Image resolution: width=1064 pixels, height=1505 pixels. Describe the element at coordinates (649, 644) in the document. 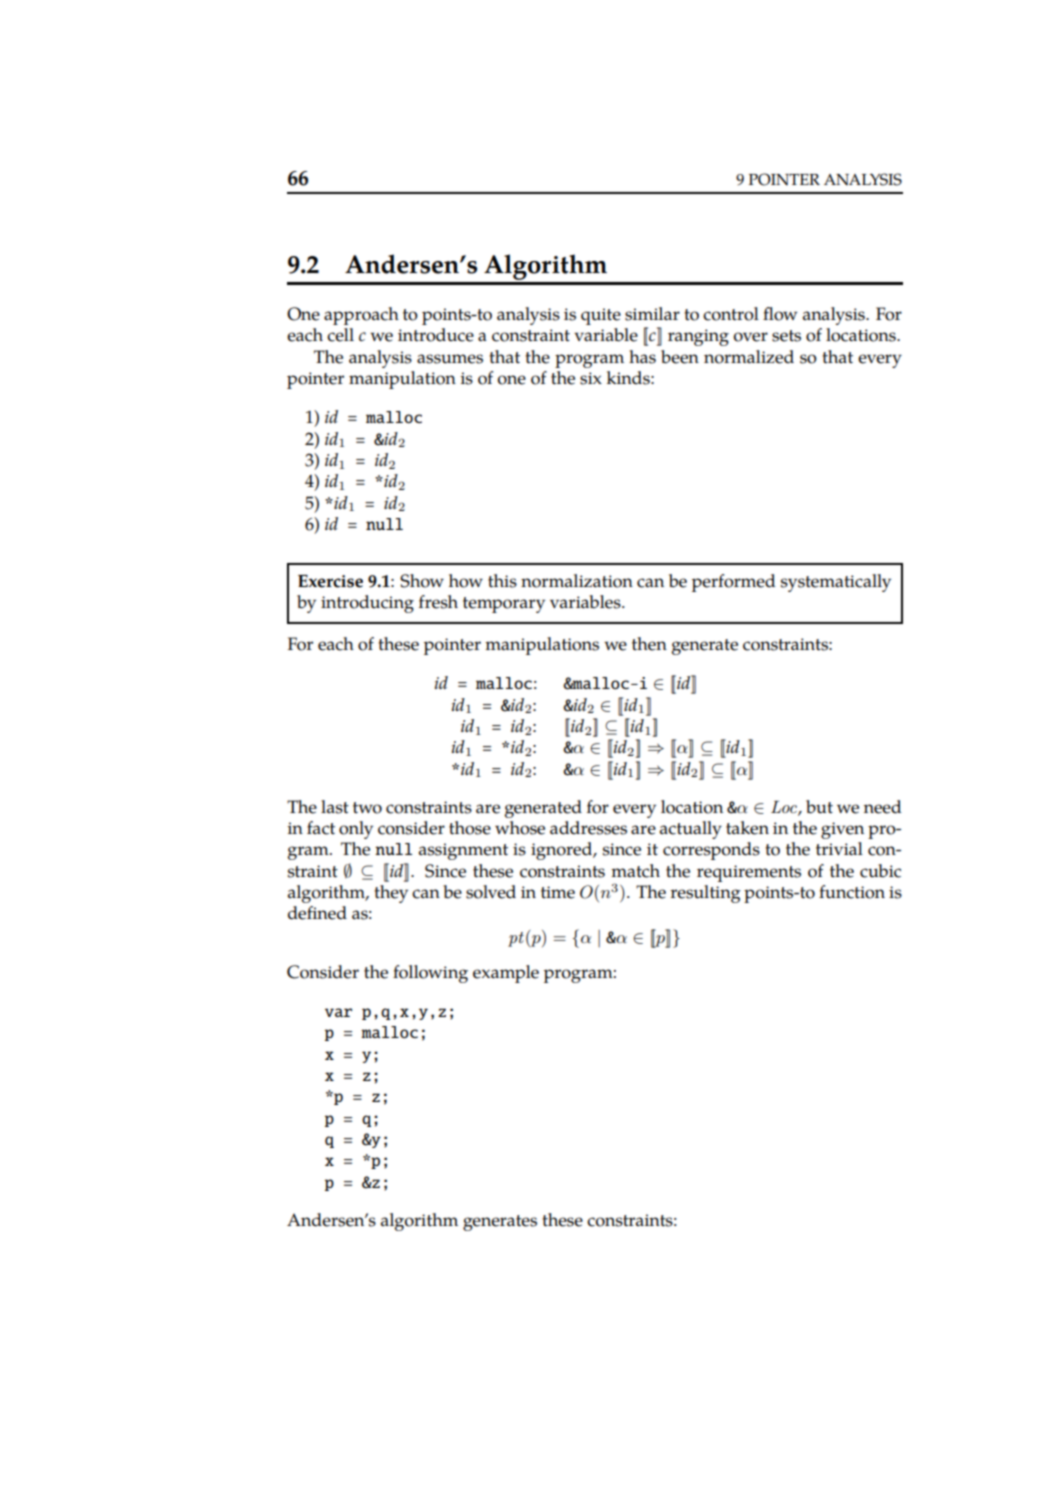

I see `then` at that location.
